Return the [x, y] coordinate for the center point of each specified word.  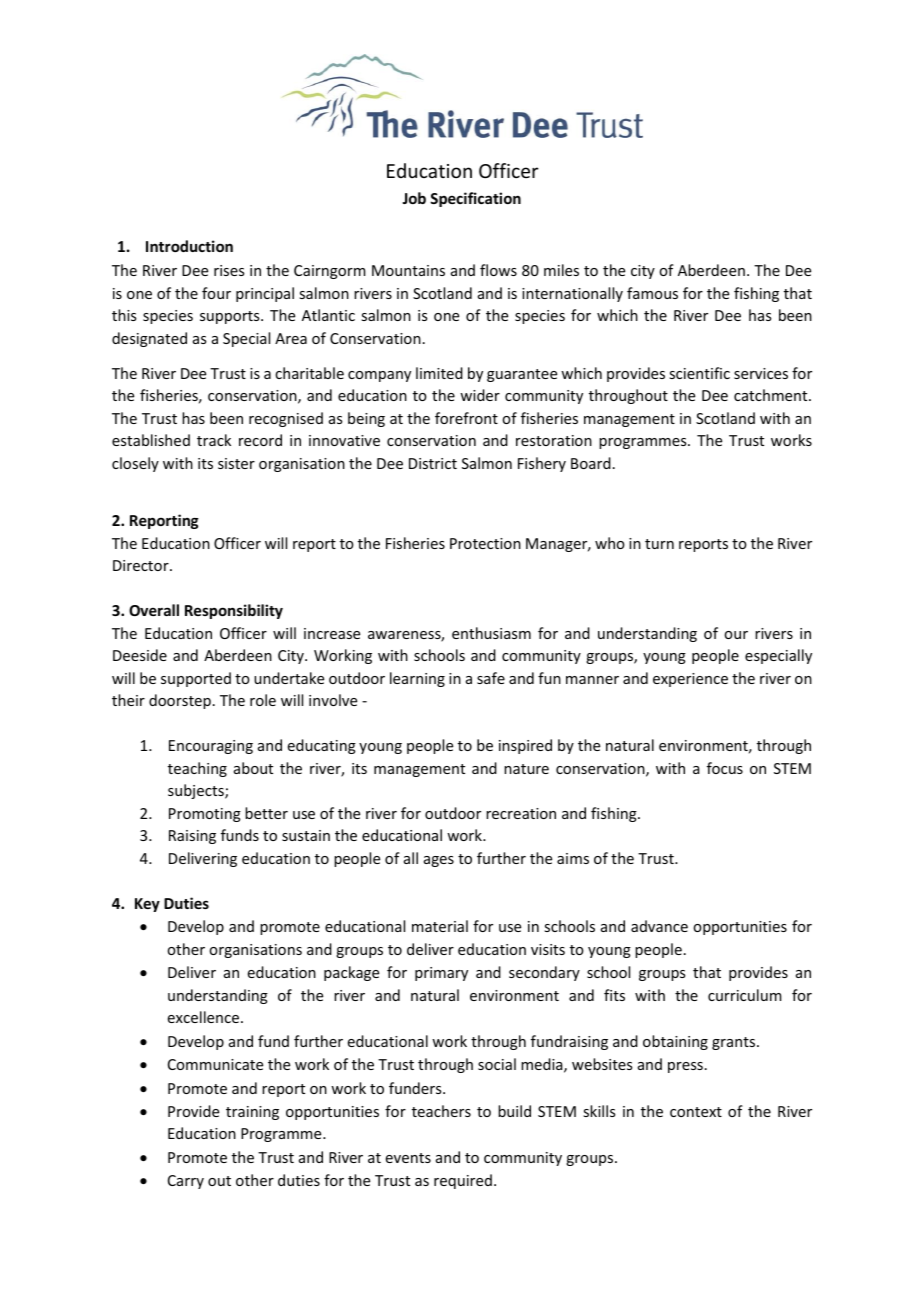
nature [526, 769]
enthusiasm [491, 633]
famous [652, 293]
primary [441, 974]
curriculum [745, 995]
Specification [475, 199]
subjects [197, 791]
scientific [699, 373]
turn [659, 544]
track [214, 440]
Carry [186, 1182]
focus [725, 768]
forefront [466, 418]
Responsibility [234, 611]
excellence [205, 1017]
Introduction [189, 246]
